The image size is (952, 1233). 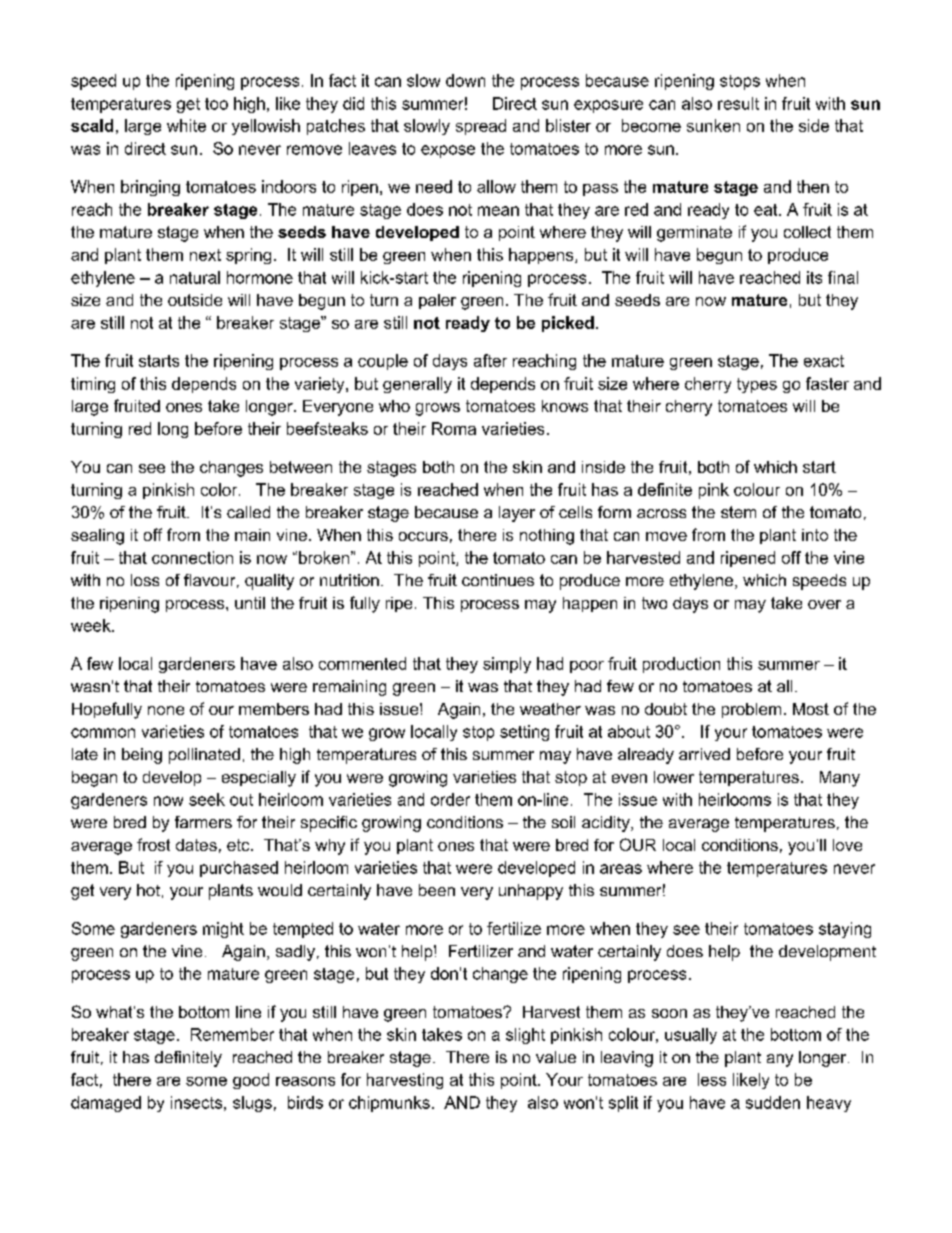 What do you see at coordinates (525, 1036) in the screenshot?
I see `slight` at bounding box center [525, 1036].
